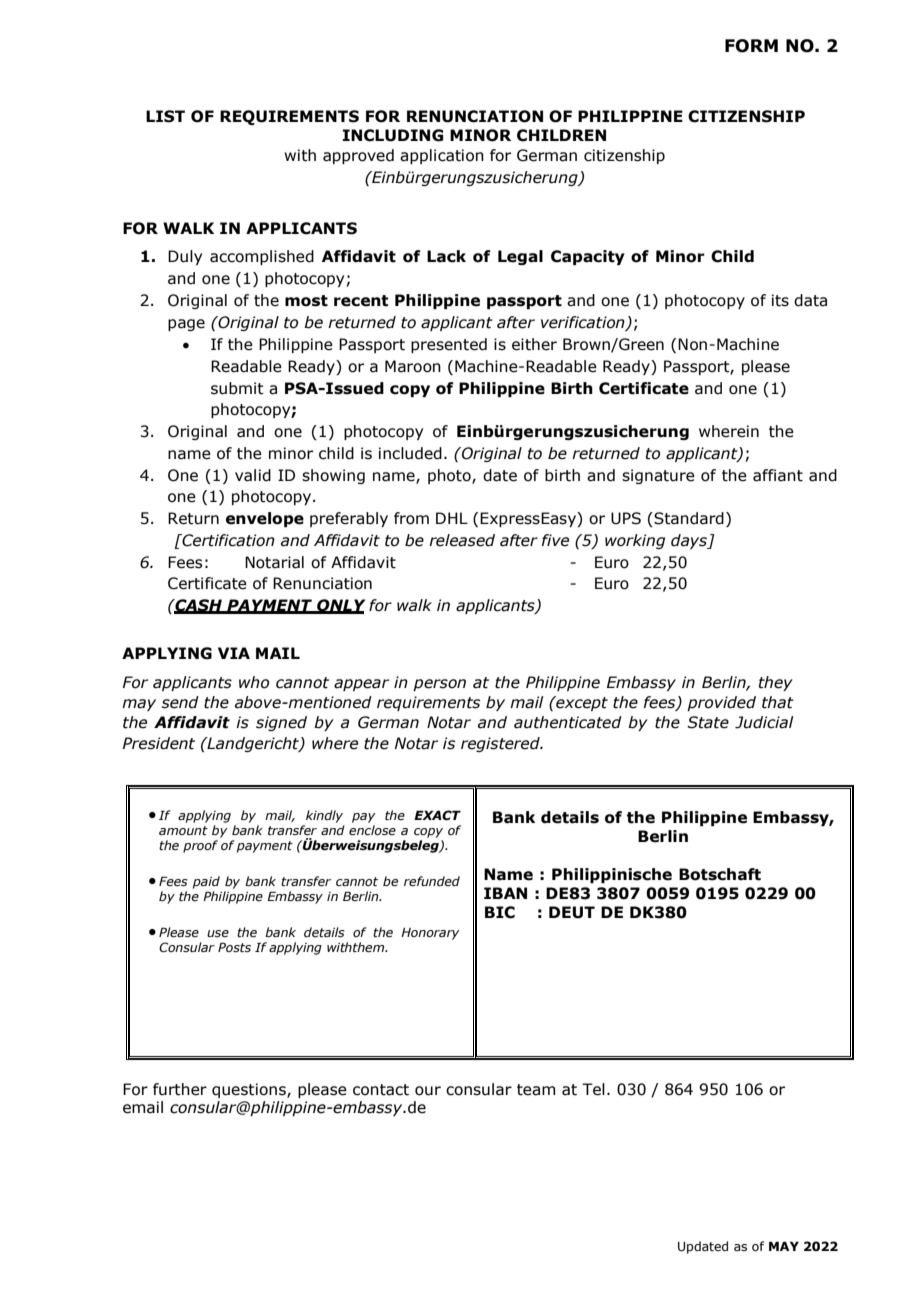  I want to click on EXACT, so click(437, 815).
